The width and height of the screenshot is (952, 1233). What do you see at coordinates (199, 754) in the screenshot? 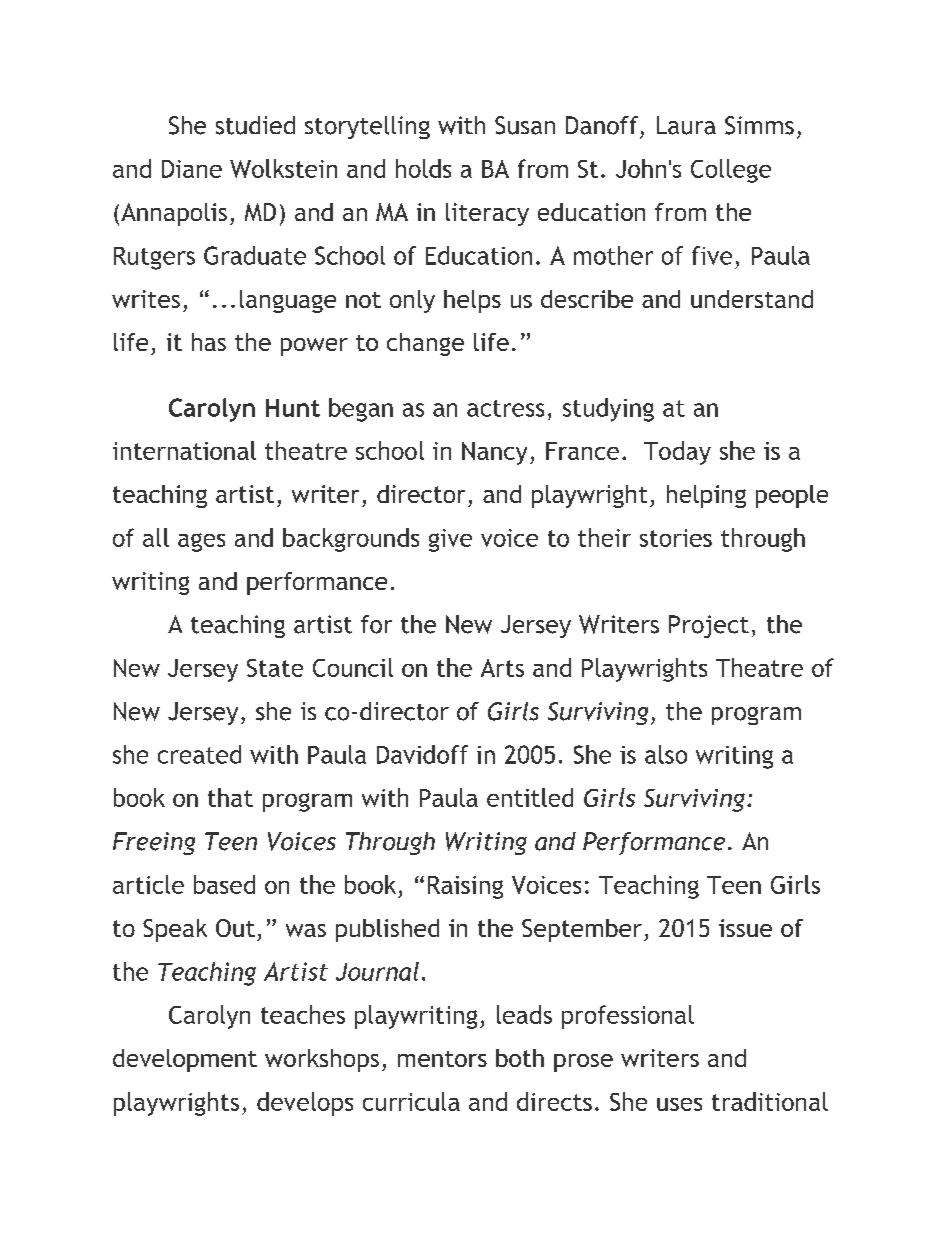
I see `created` at bounding box center [199, 754].
